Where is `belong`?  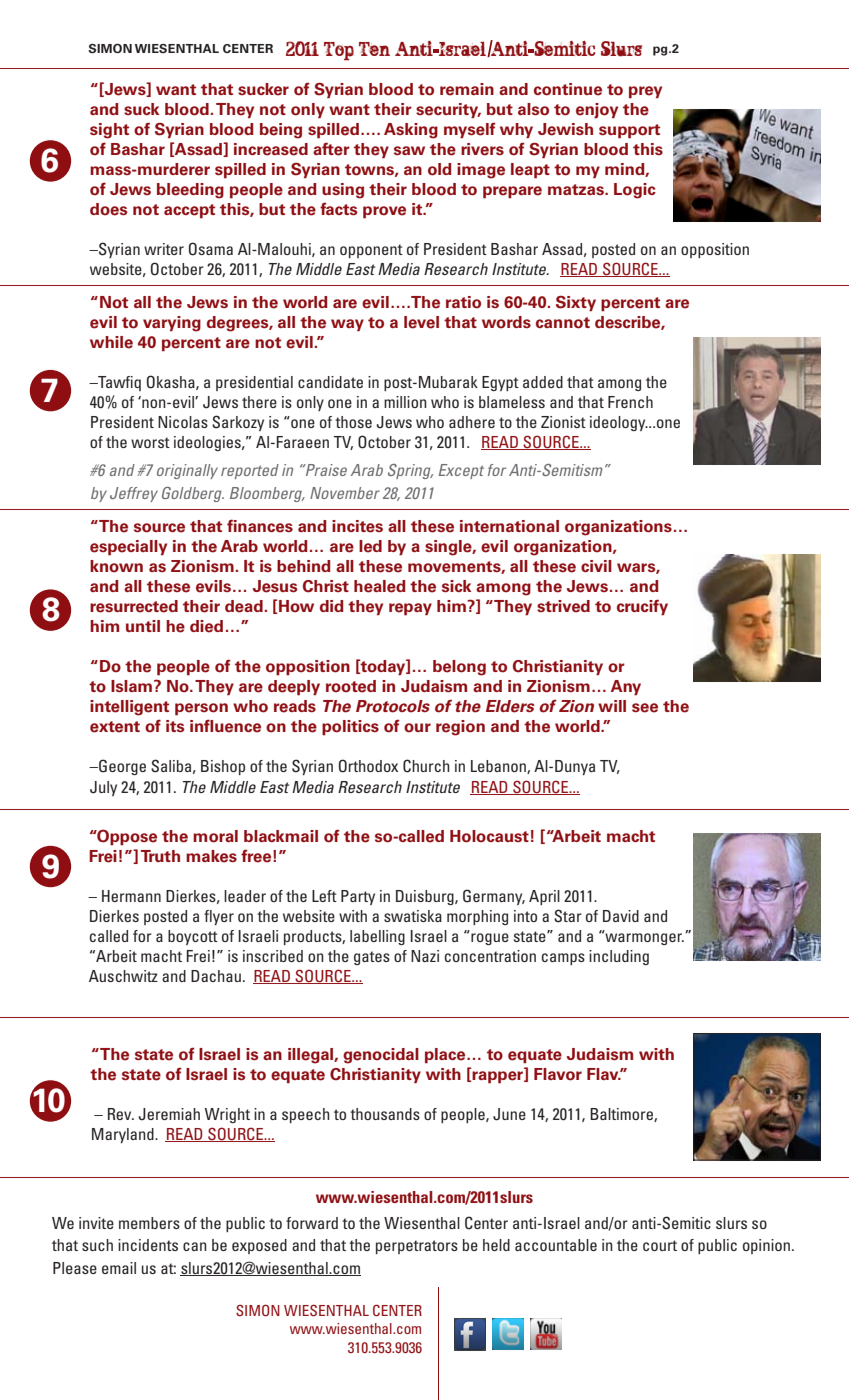
belong is located at coordinates (459, 668).
